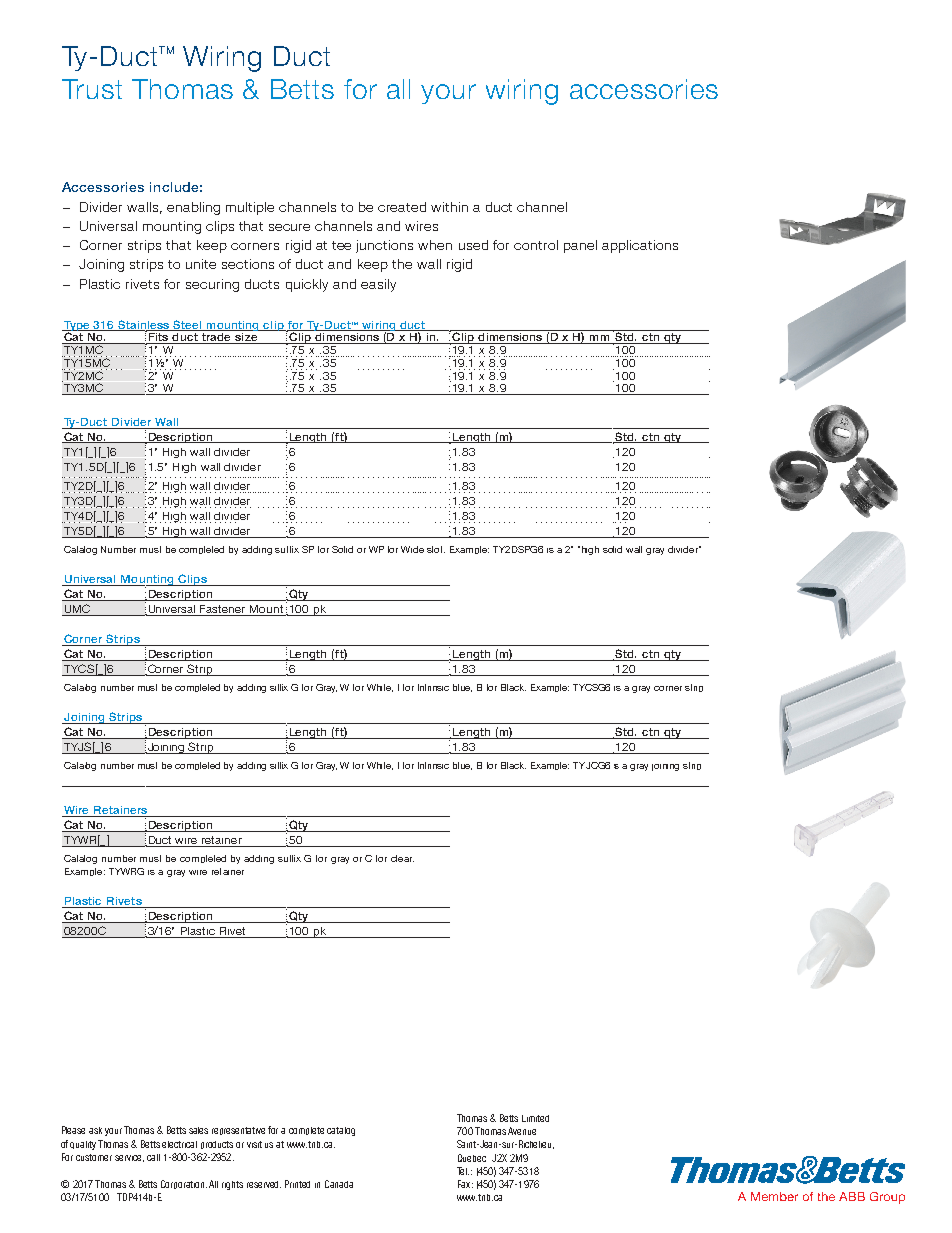 The image size is (952, 1233). Describe the element at coordinates (402, 207) in the screenshot. I see `created` at that location.
